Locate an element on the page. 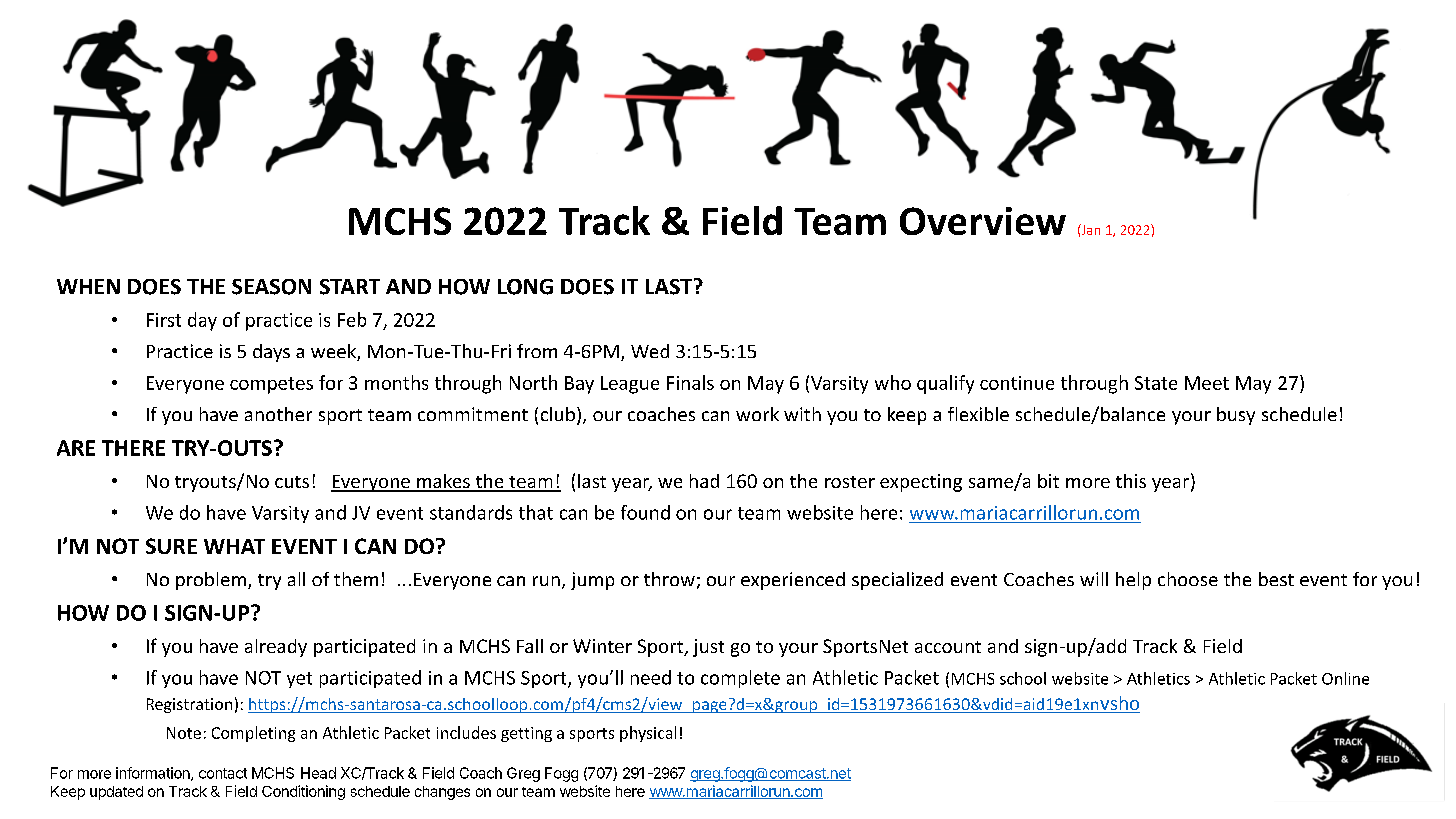 This document has height=819, width=1456. Meet is located at coordinates (1207, 383).
